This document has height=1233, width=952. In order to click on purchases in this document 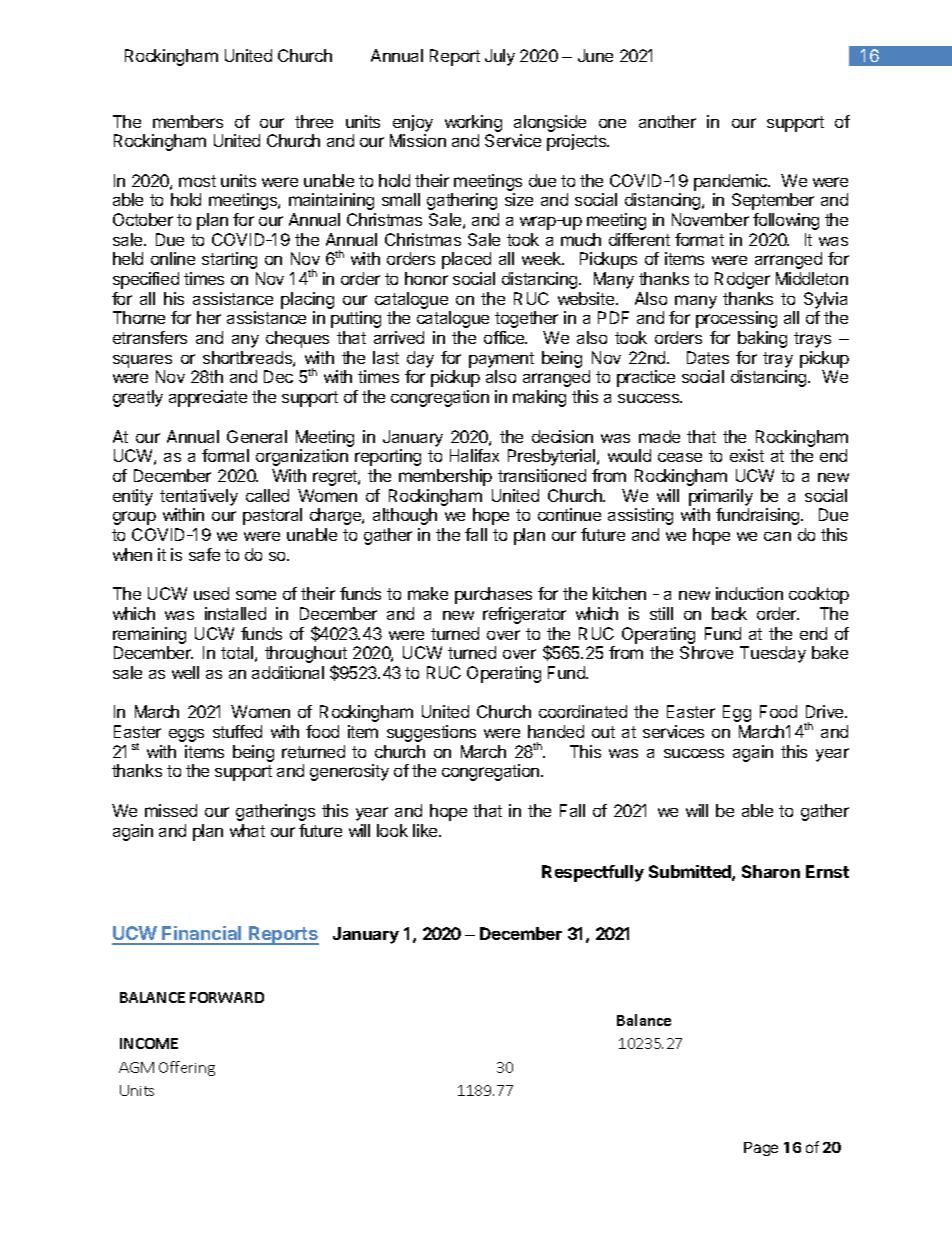, I will do `click(493, 595)`.
